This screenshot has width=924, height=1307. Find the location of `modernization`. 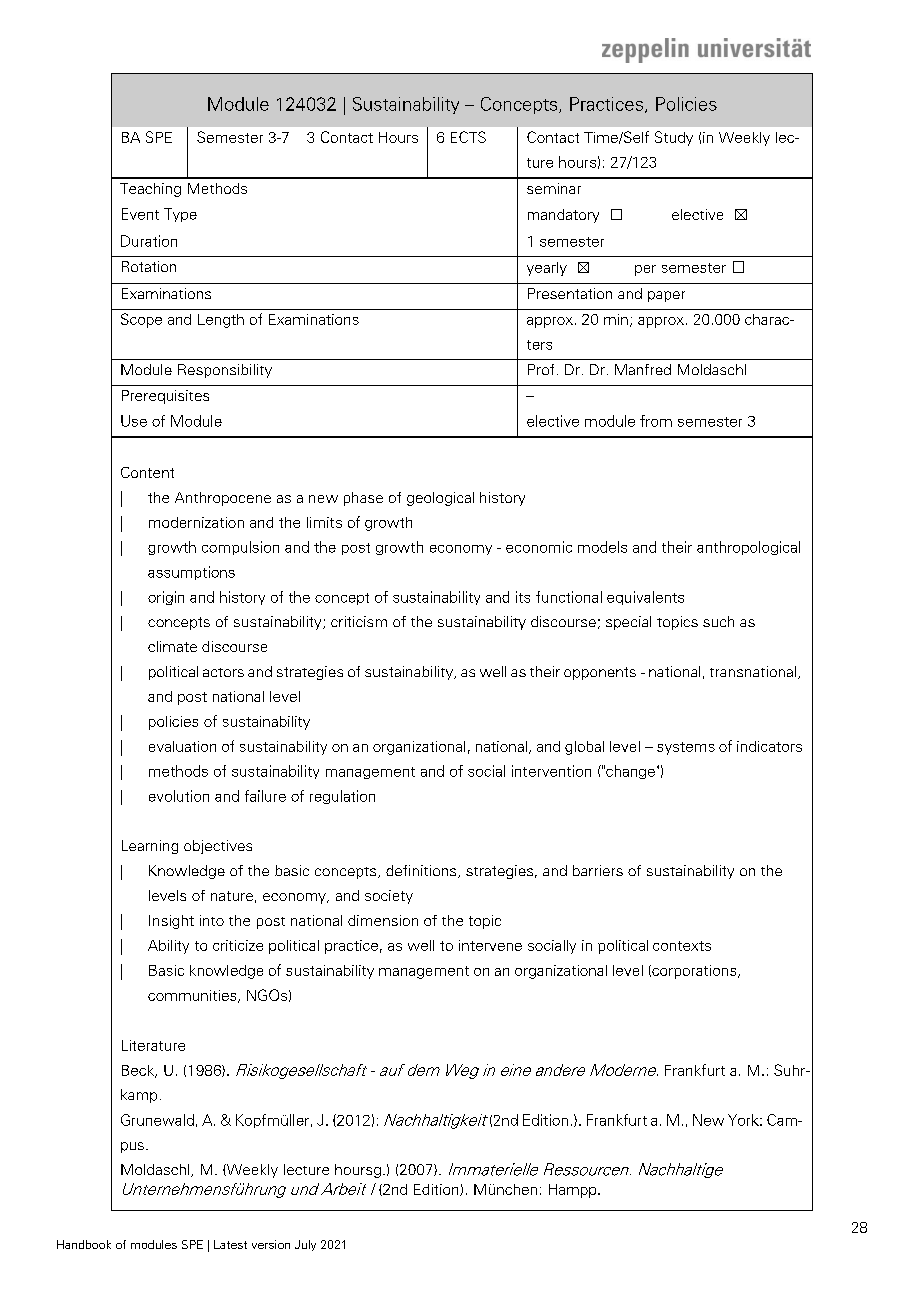

modernization is located at coordinates (196, 522).
